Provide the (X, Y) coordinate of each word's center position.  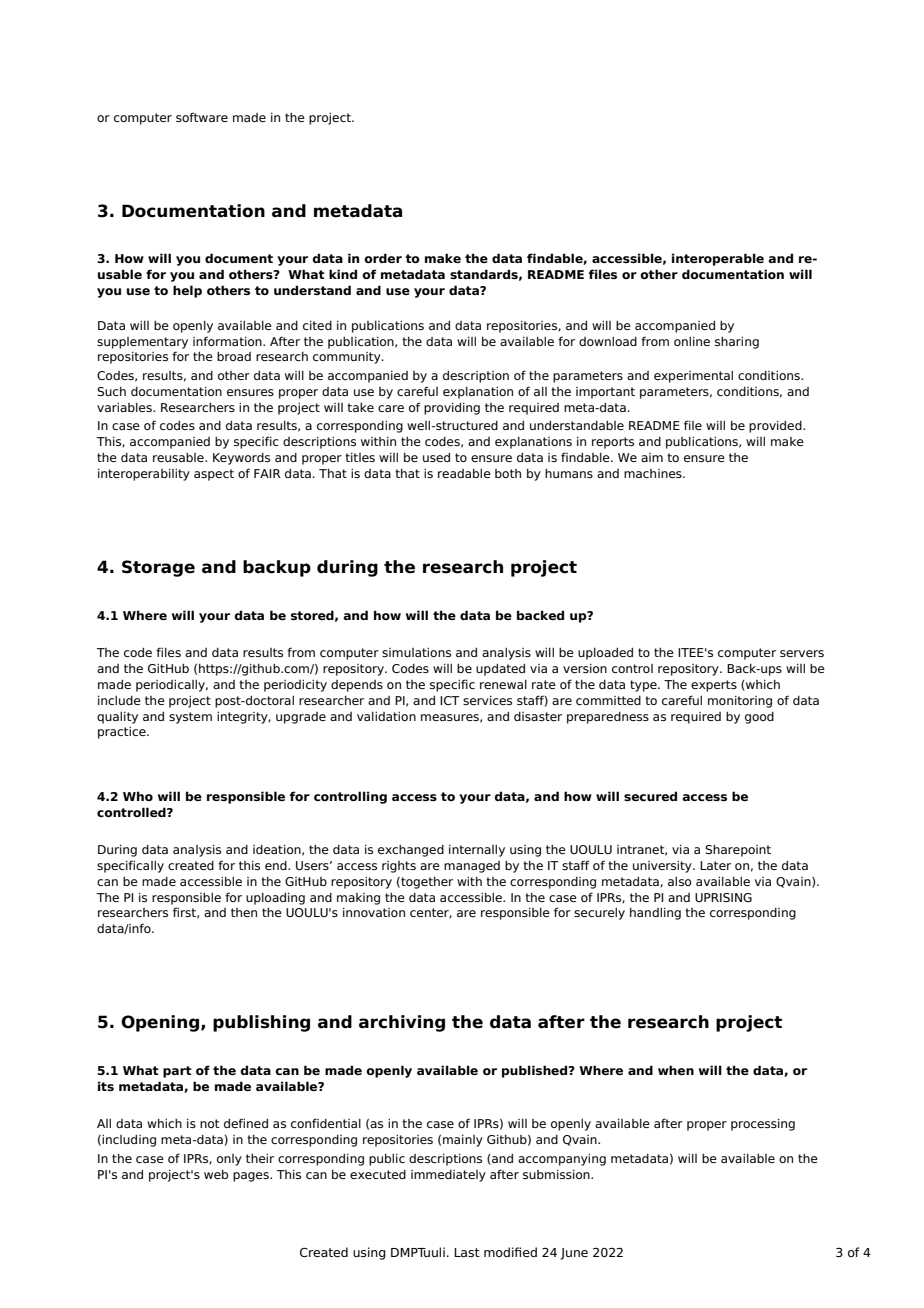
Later (715, 865)
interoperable (718, 259)
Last (467, 1252)
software (202, 117)
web (216, 1174)
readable (464, 473)
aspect (214, 475)
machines (654, 473)
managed (472, 867)
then (244, 912)
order (383, 258)
